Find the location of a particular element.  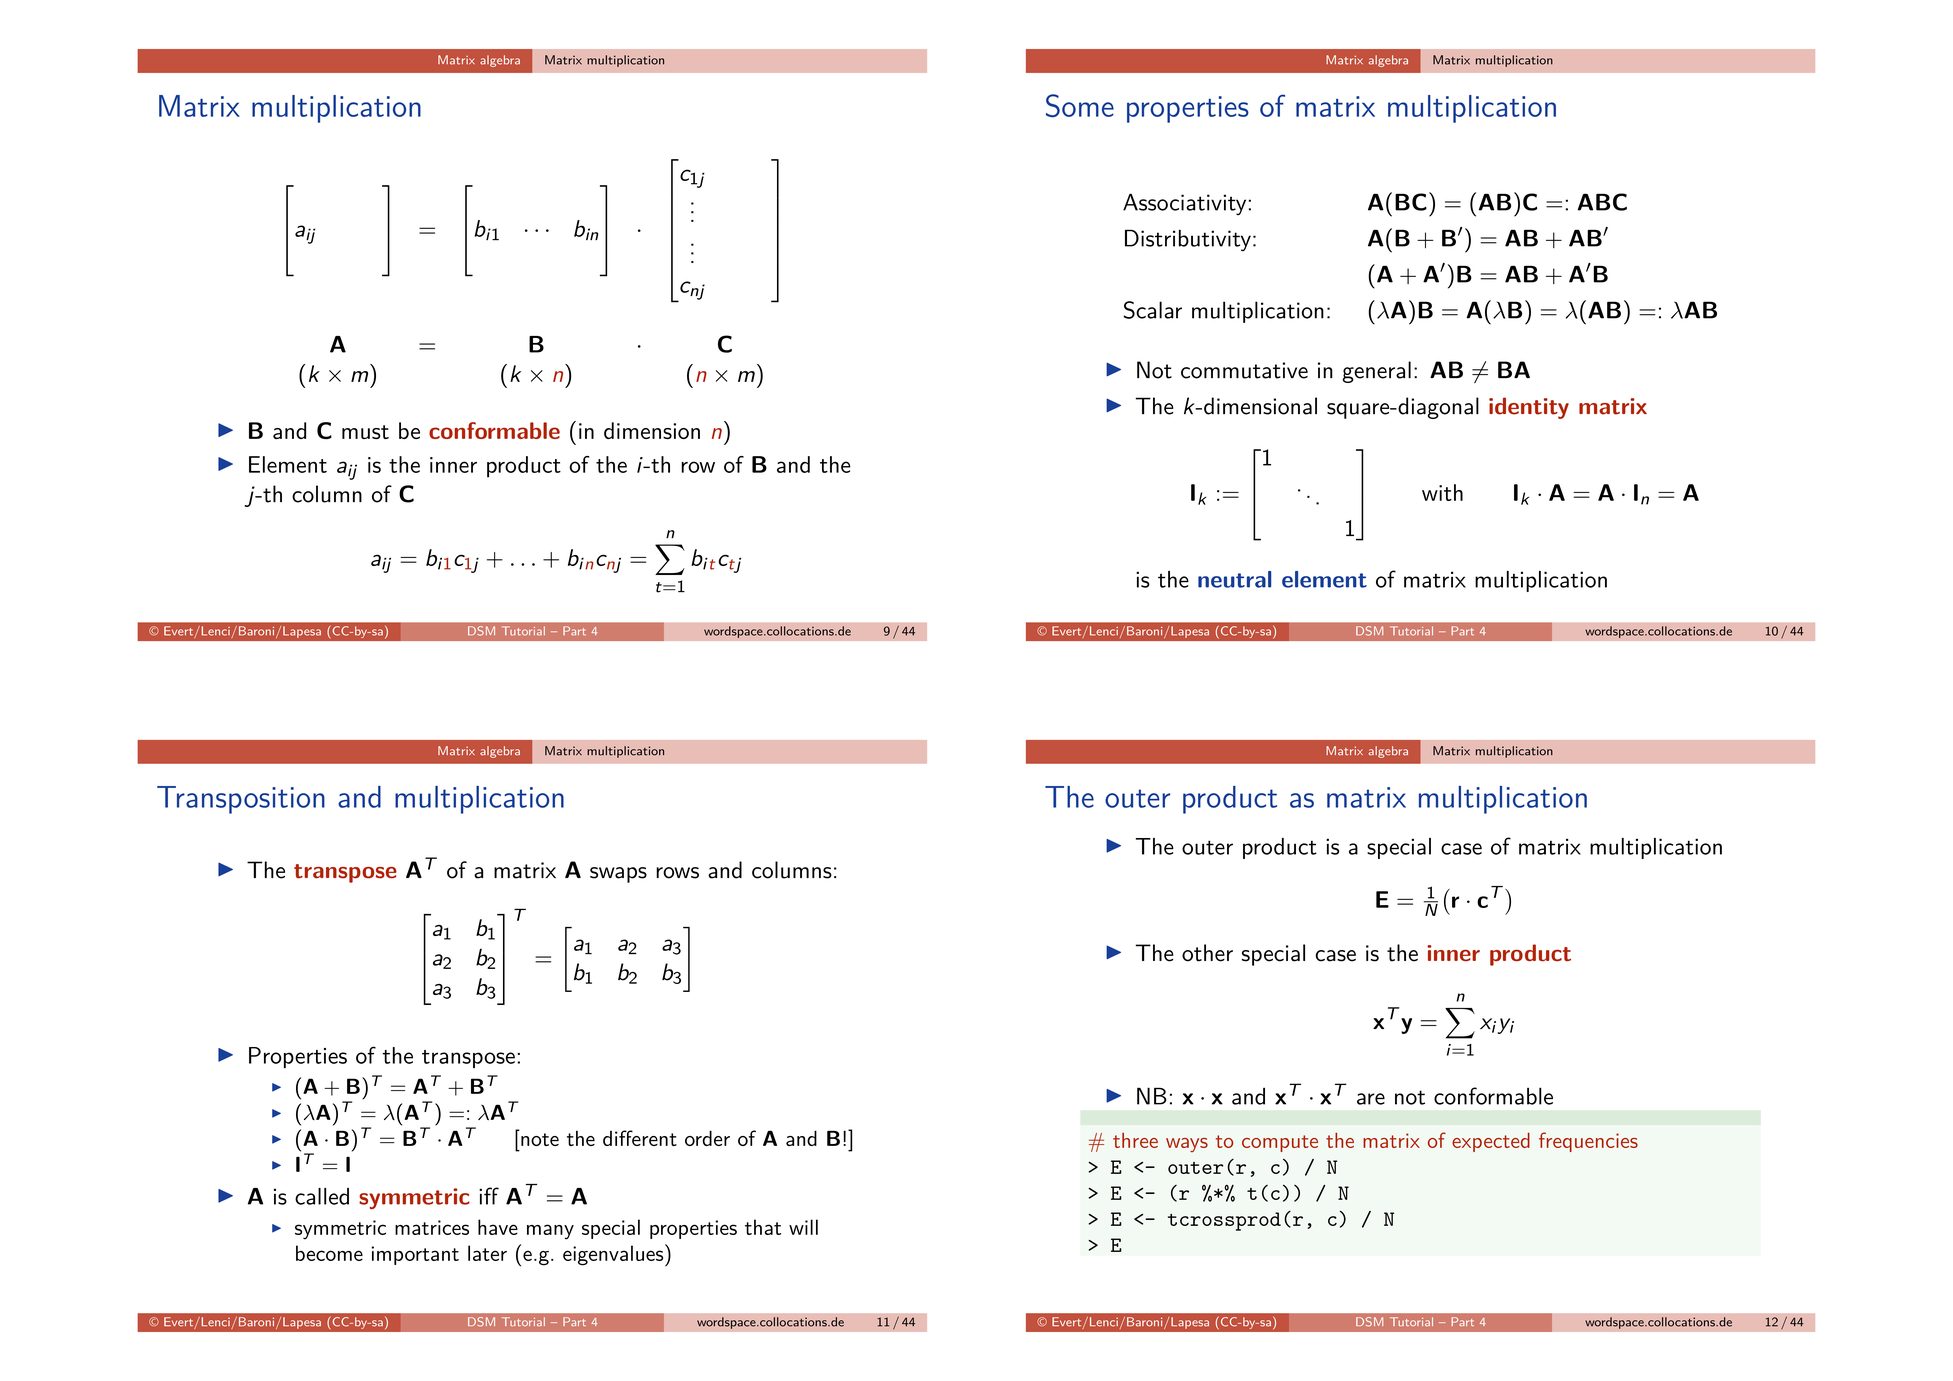

swaps is located at coordinates (618, 875).
